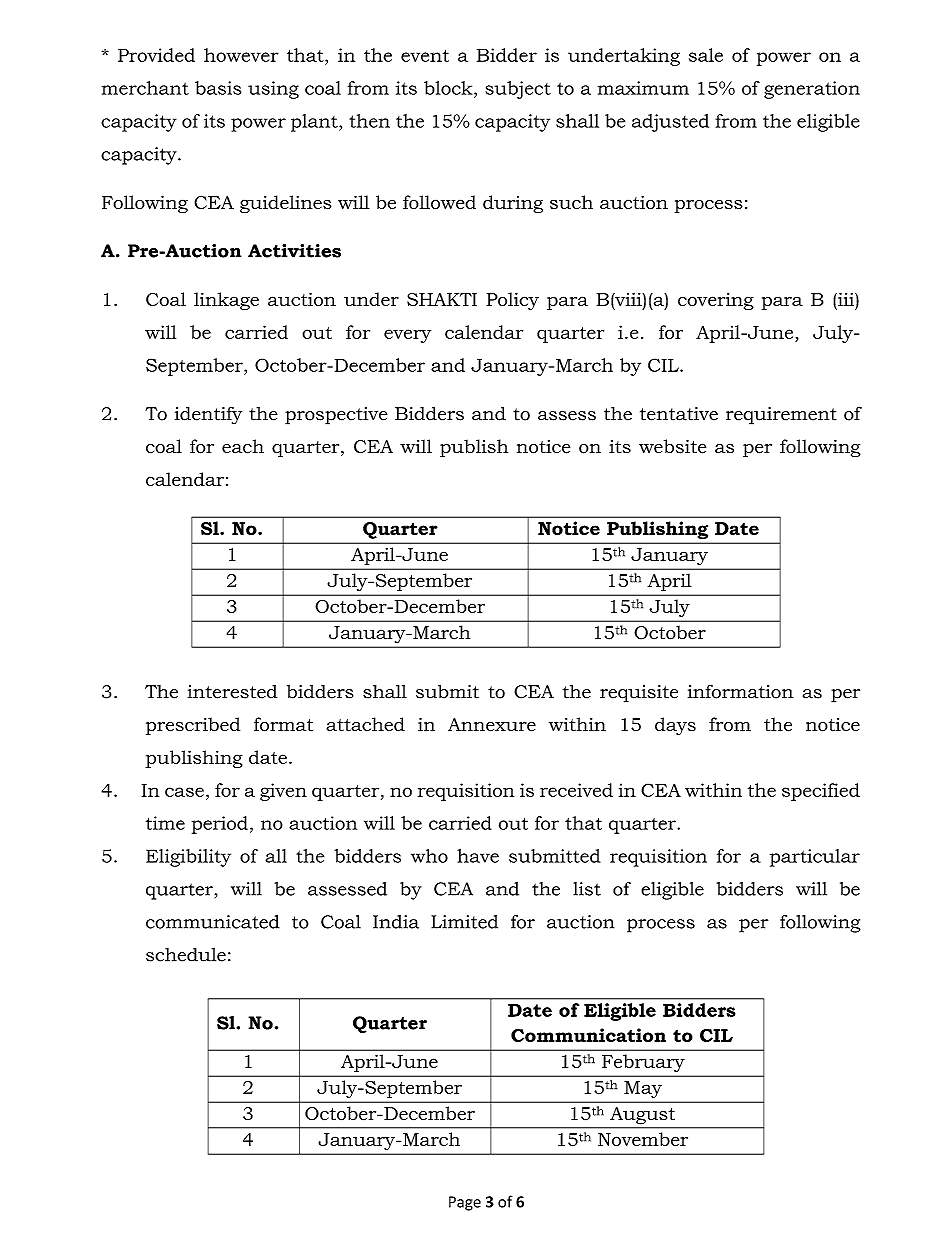  Describe the element at coordinates (218, 88) in the screenshot. I see `basis` at that location.
